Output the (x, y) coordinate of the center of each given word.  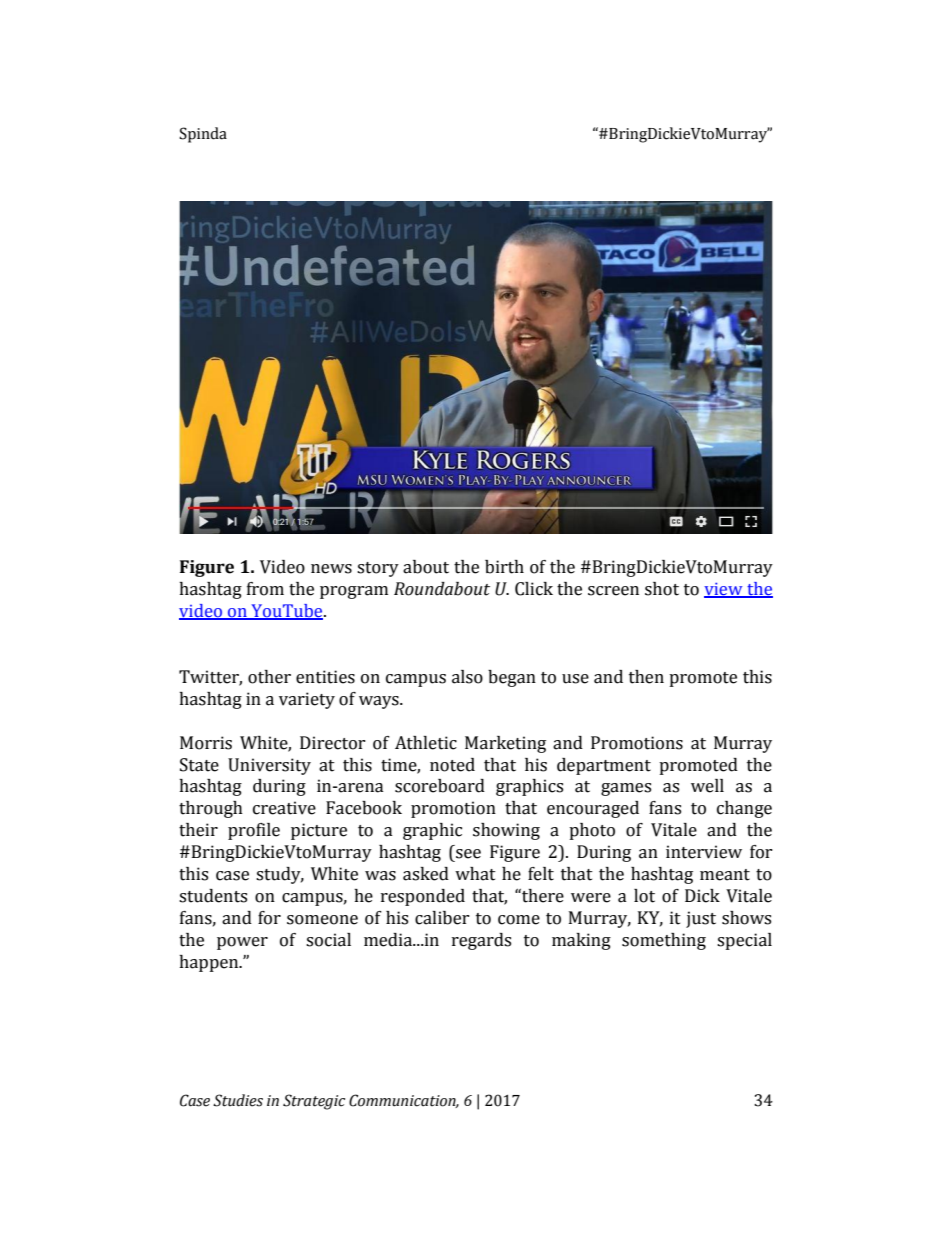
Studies (238, 1100)
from (265, 589)
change (744, 809)
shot (662, 589)
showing (506, 831)
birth (504, 567)
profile (254, 831)
